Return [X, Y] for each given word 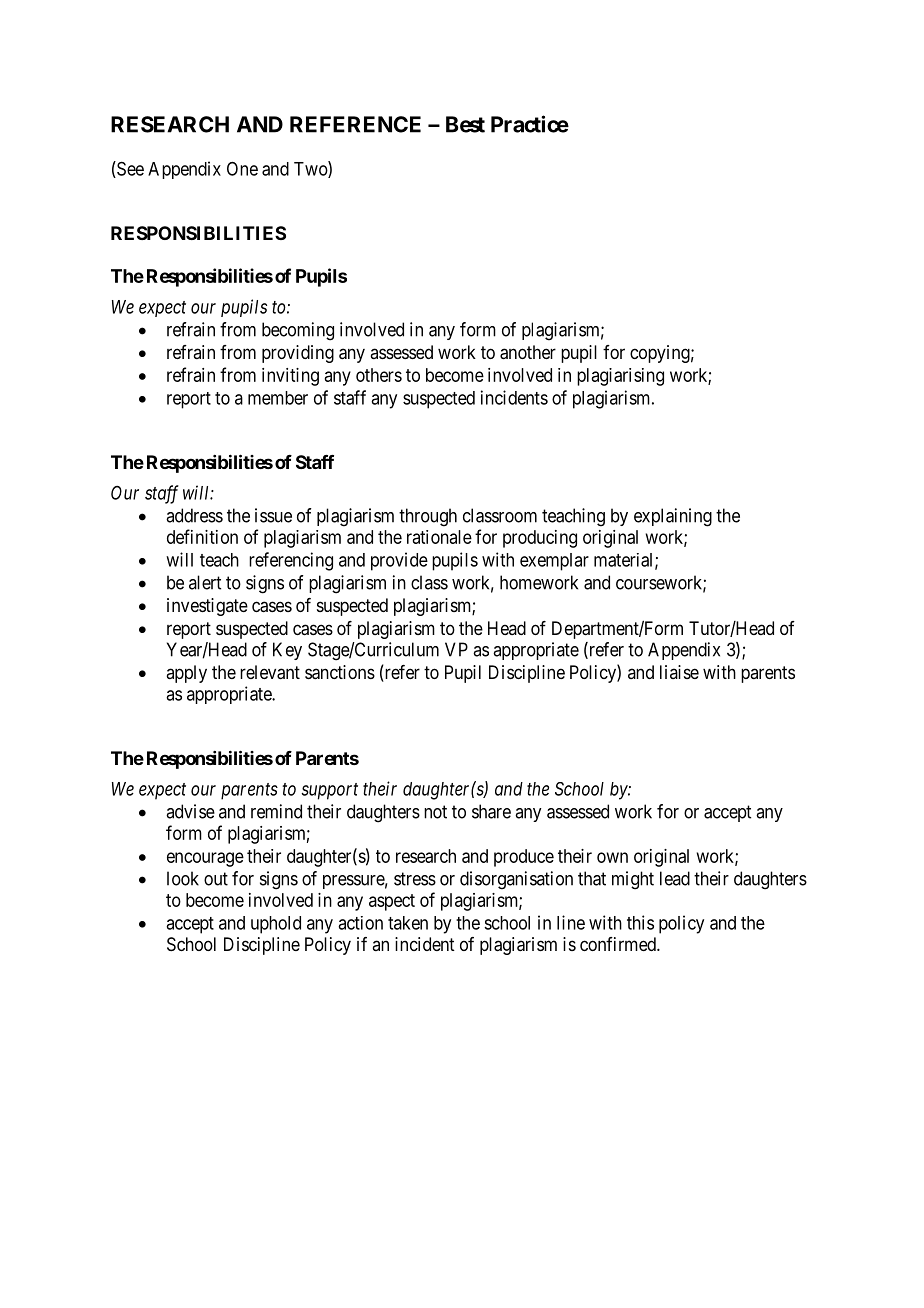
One [242, 169]
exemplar [554, 562]
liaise [679, 672]
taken [408, 923]
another [528, 352]
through [428, 517]
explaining [673, 517]
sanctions [340, 672]
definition [202, 536]
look [183, 878]
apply [186, 674]
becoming [298, 331]
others [379, 375]
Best [465, 124]
